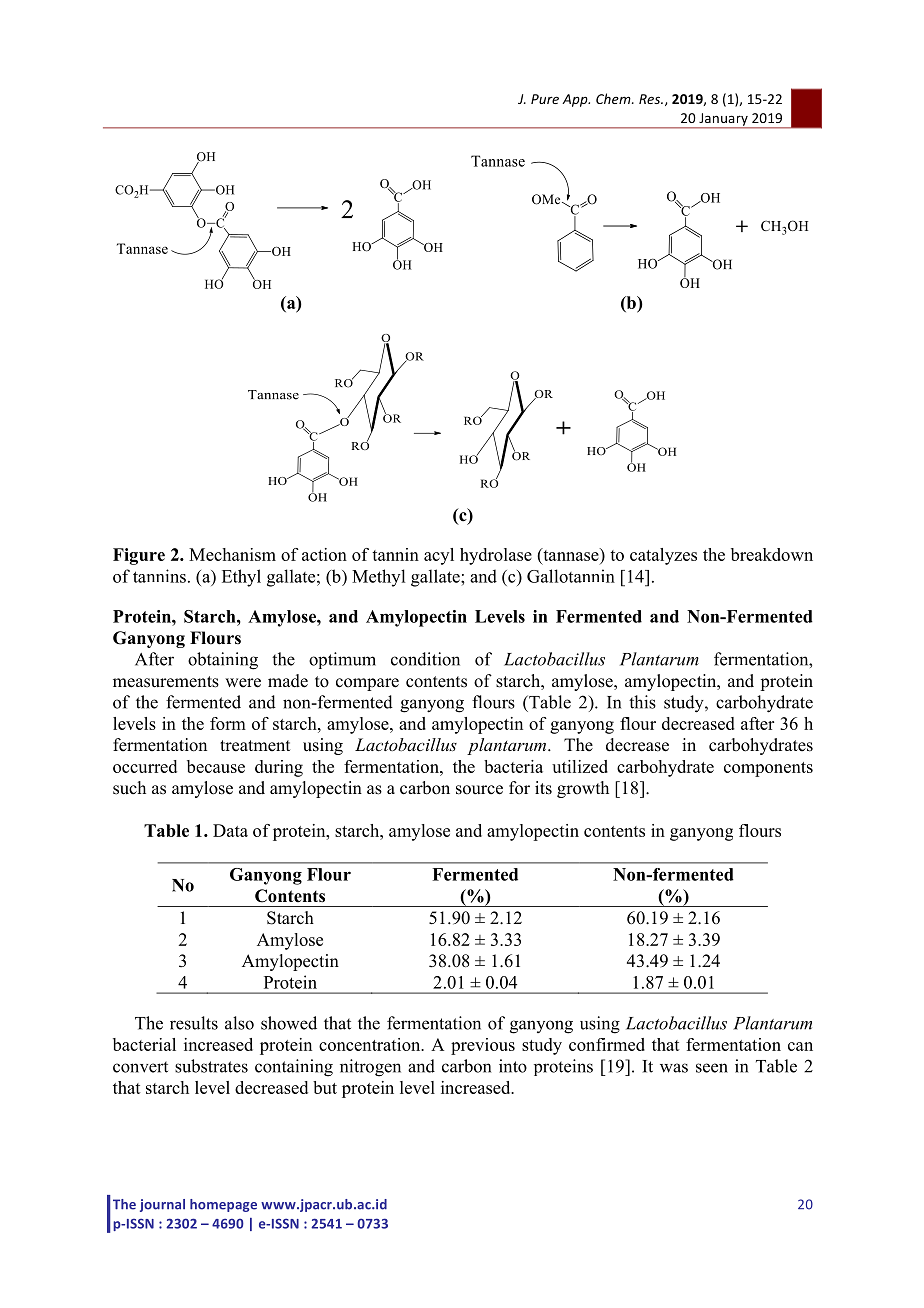  I want to click on catalyzes, so click(663, 556).
